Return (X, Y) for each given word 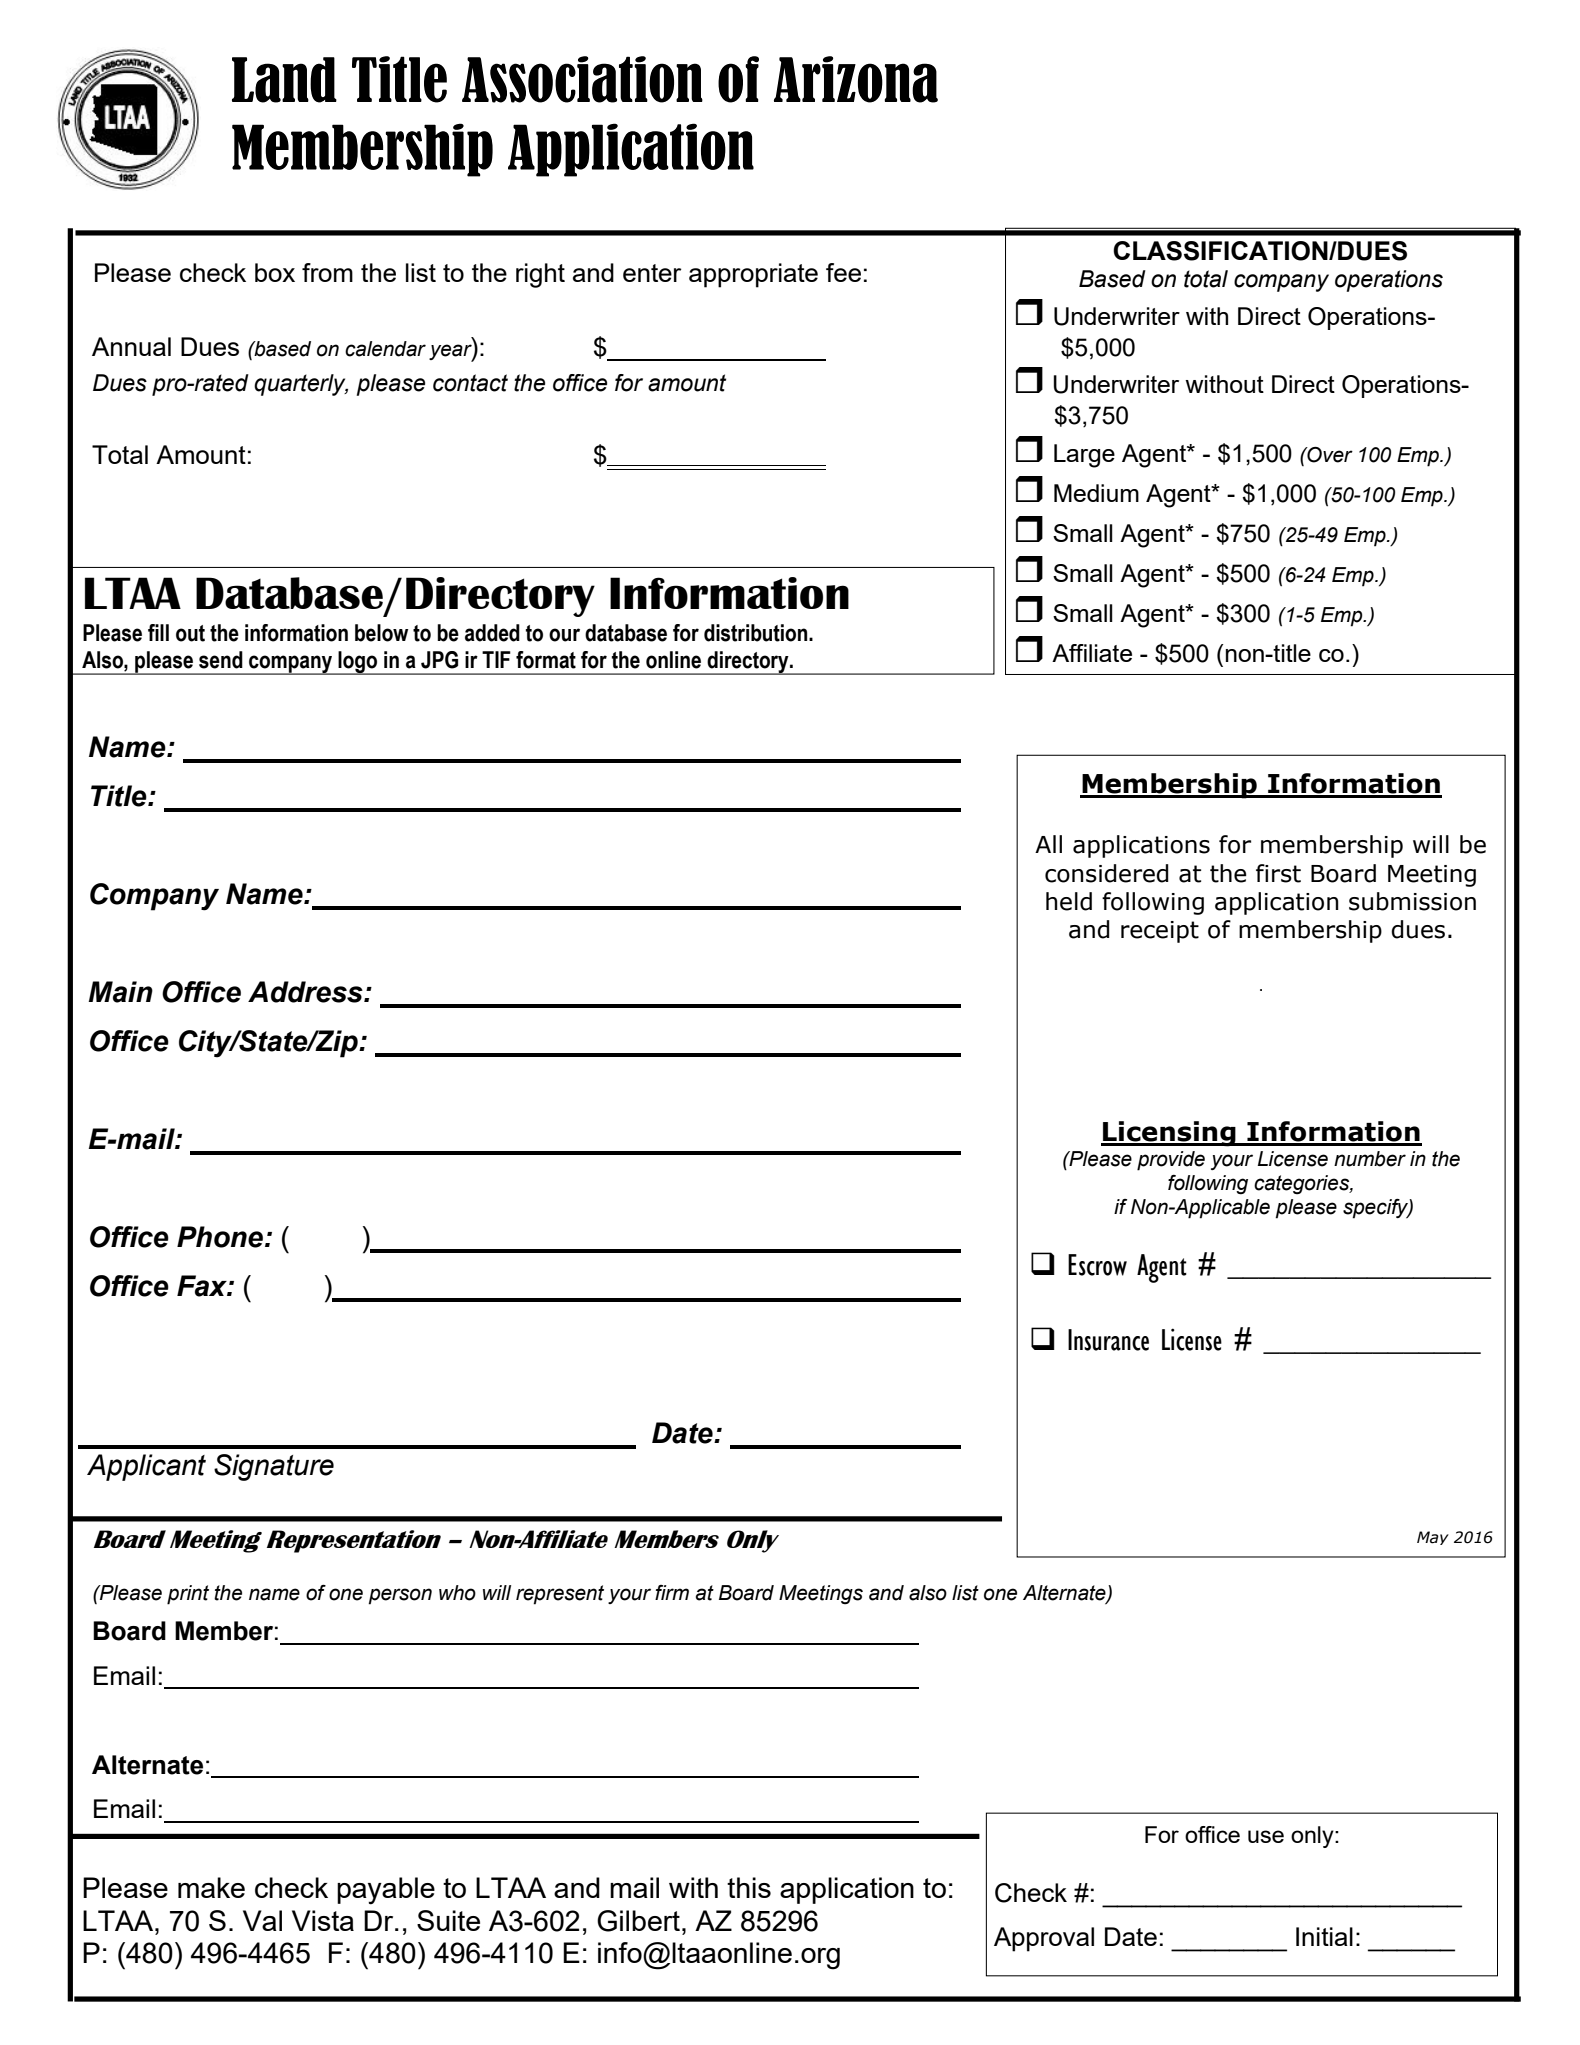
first (1278, 873)
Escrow (1097, 1265)
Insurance (1108, 1340)
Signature (274, 1467)
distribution (757, 633)
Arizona (856, 79)
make (211, 1887)
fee (843, 272)
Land (284, 80)
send (221, 660)
